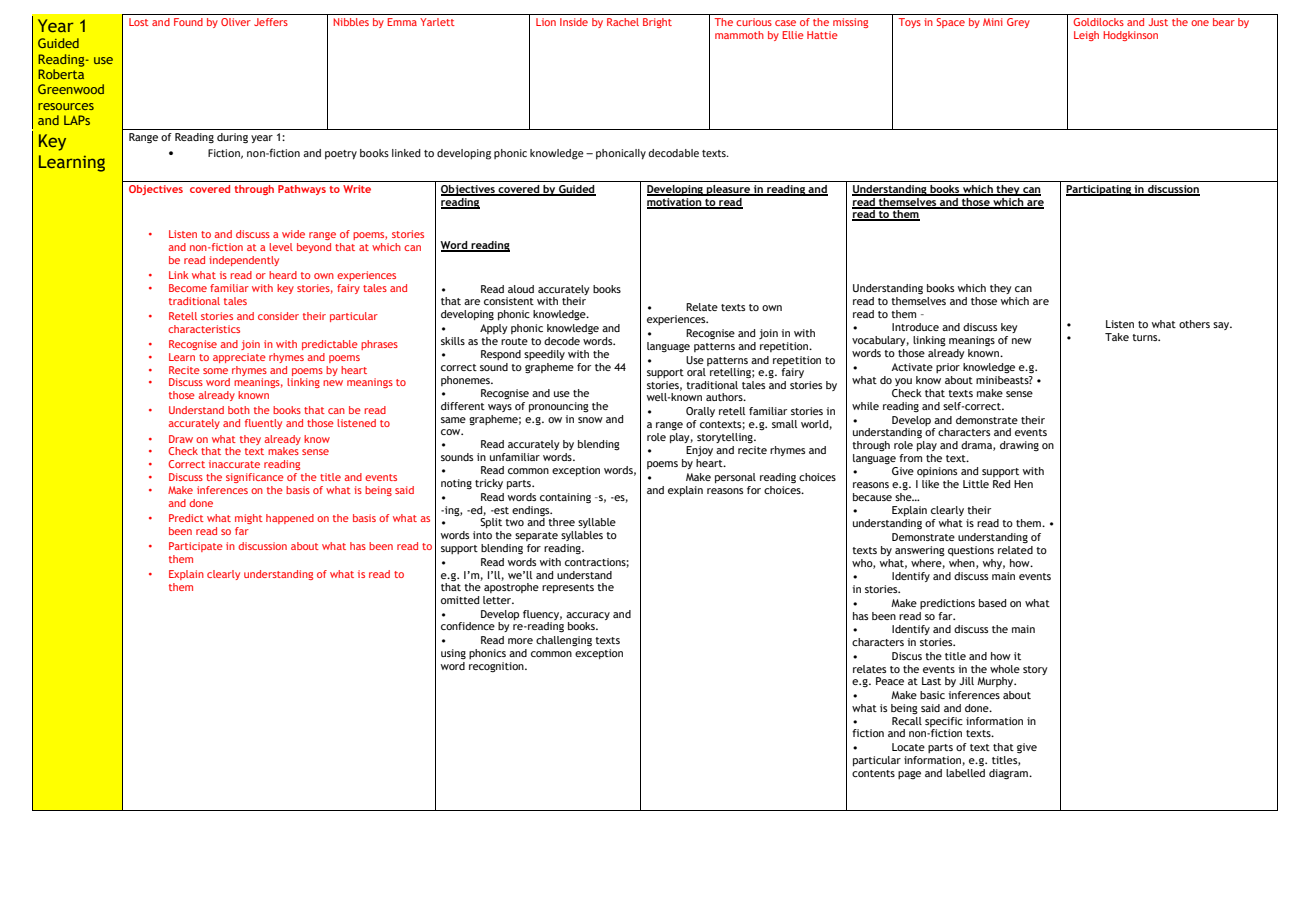 The height and width of the screenshot is (924, 1308). Describe the element at coordinates (873, 773) in the screenshot. I see `contents` at that location.
